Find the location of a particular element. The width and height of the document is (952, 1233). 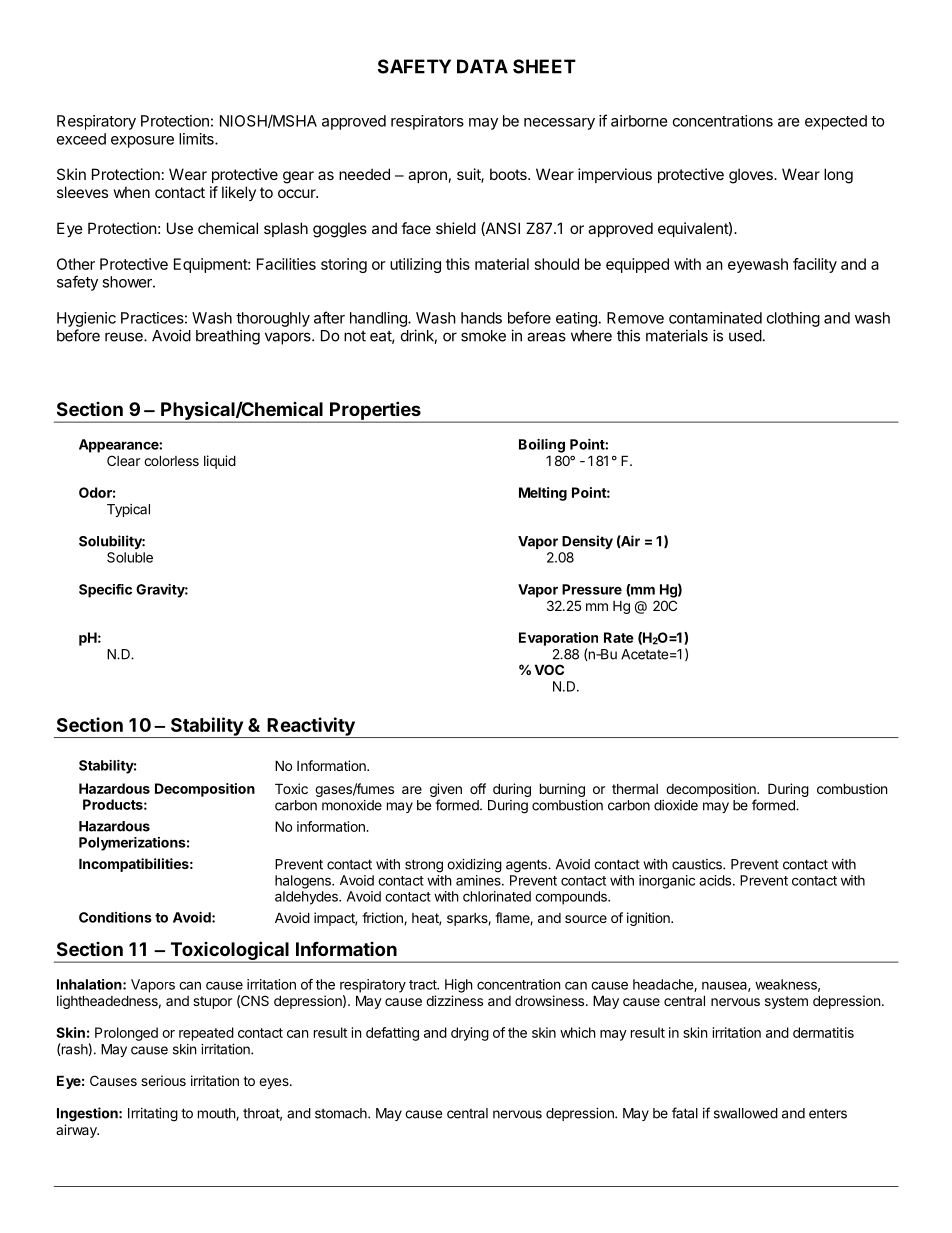

limits is located at coordinates (197, 139).
